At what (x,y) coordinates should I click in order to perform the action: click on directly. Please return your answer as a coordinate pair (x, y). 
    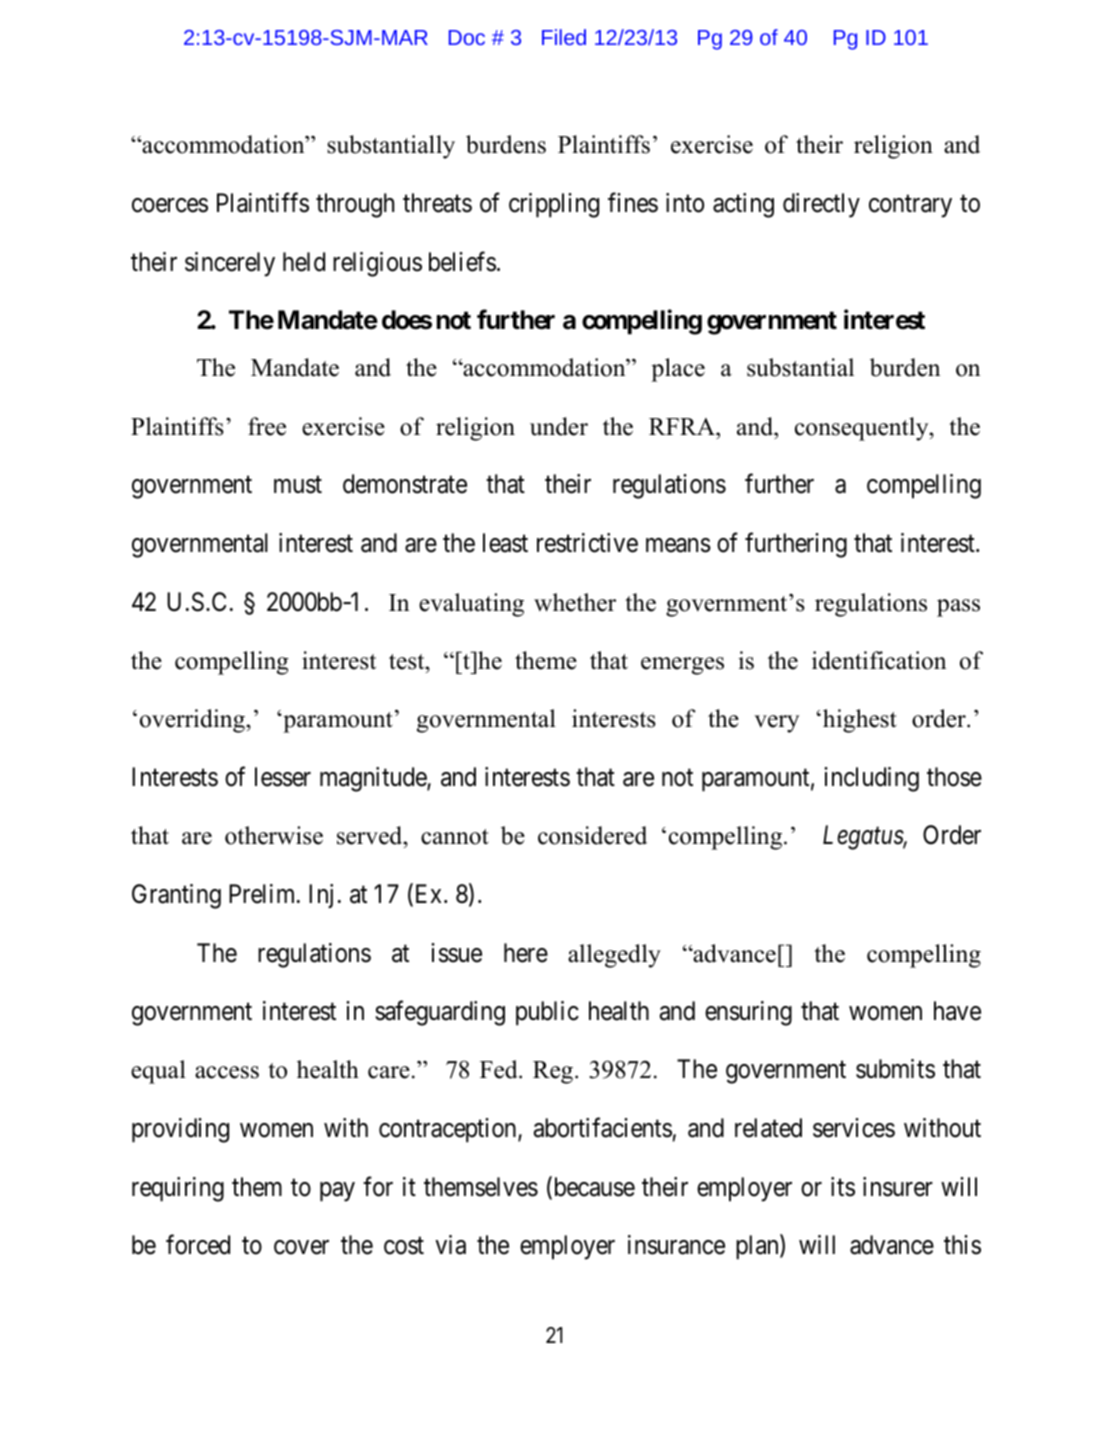
    Looking at the image, I should click on (821, 205).
